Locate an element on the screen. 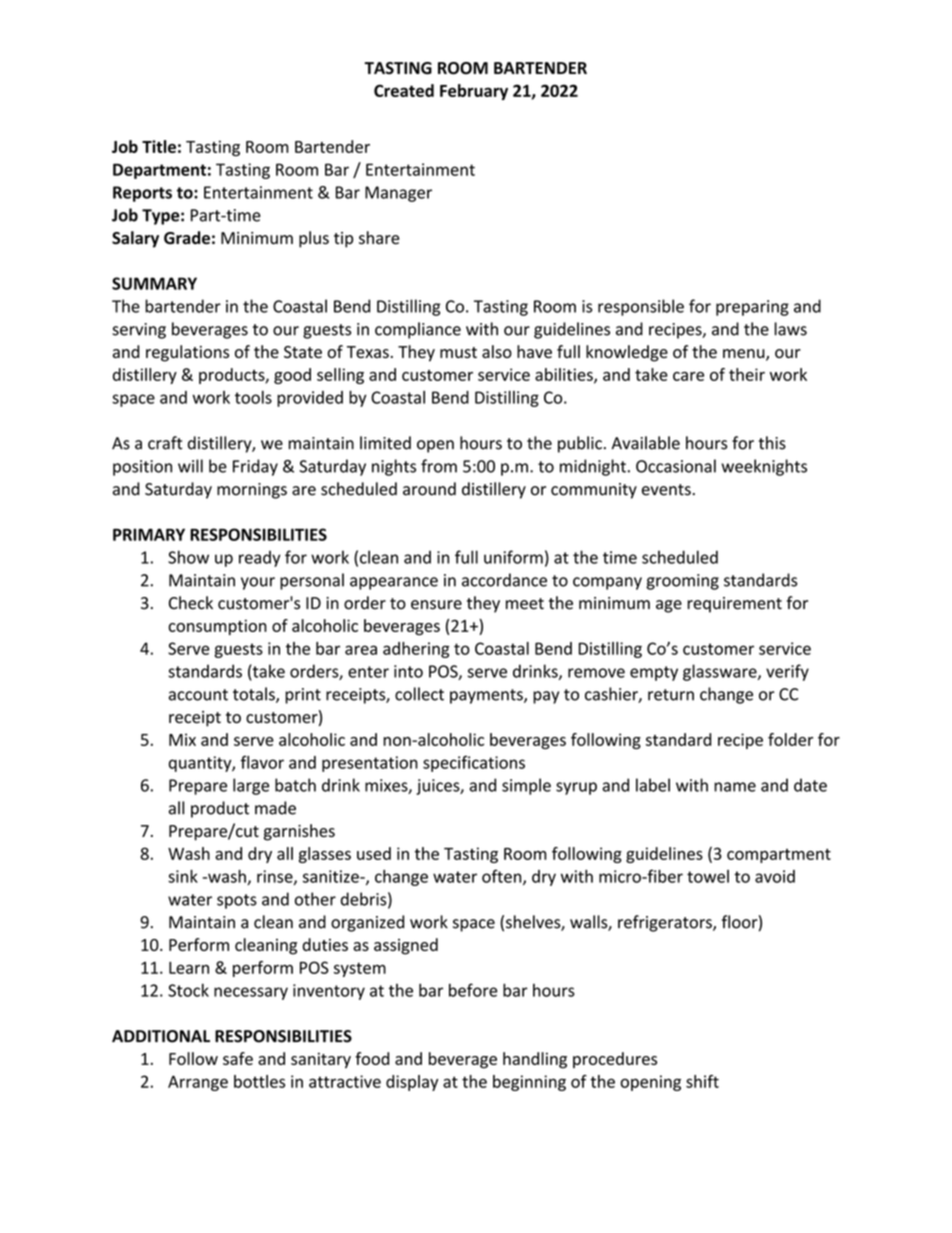 This screenshot has width=952, height=1233. preparing is located at coordinates (752, 308).
